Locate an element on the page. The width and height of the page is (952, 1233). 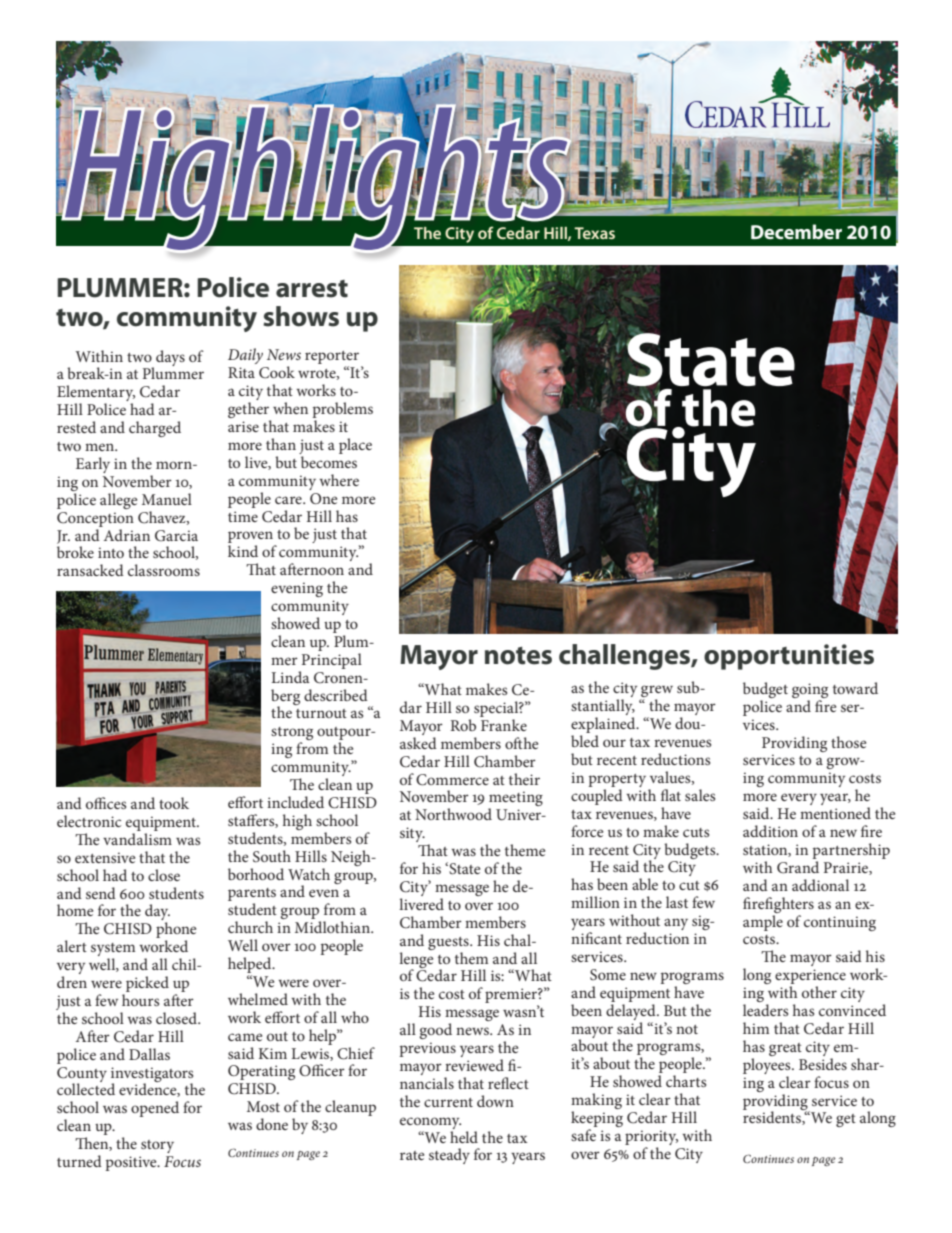
Texas is located at coordinates (594, 233).
